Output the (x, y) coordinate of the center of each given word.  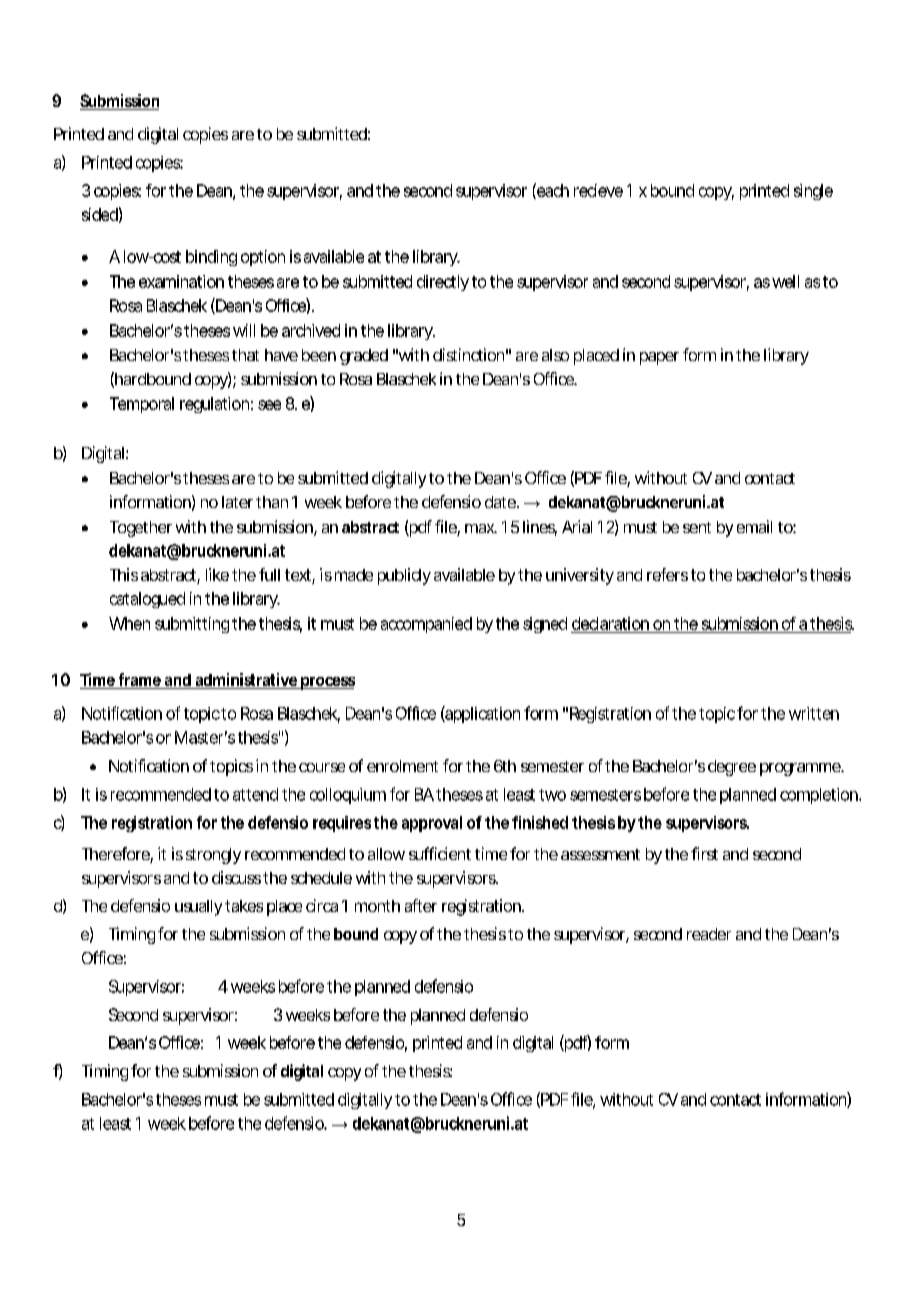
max (480, 528)
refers (667, 574)
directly (443, 283)
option (263, 258)
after (421, 905)
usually (198, 908)
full (269, 574)
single (813, 192)
